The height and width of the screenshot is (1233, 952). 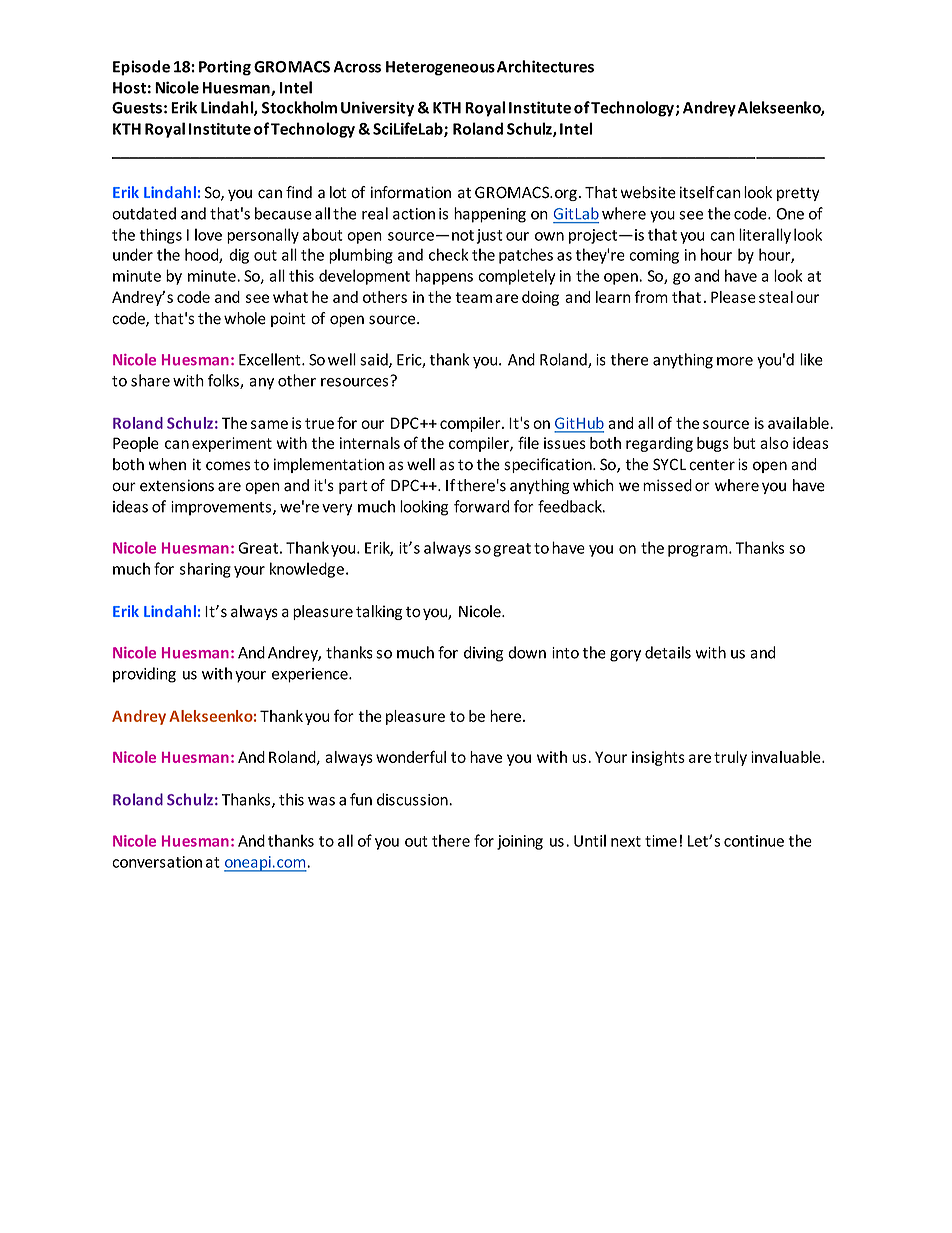 What do you see at coordinates (528, 442) in the screenshot?
I see `file` at bounding box center [528, 442].
